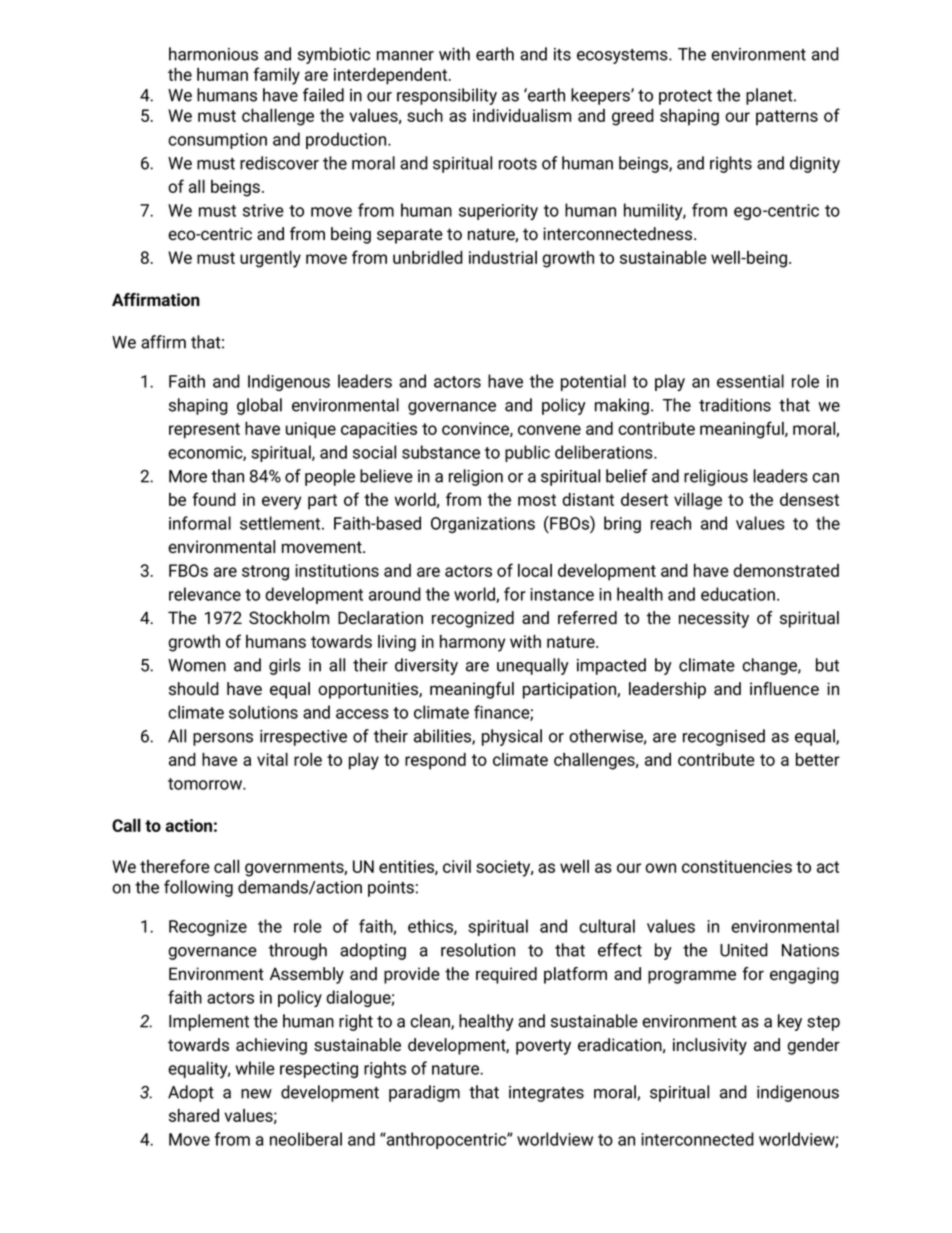 Image resolution: width=952 pixels, height=1233 pixels. Describe the element at coordinates (522, 115) in the screenshot. I see `individualism` at that location.
